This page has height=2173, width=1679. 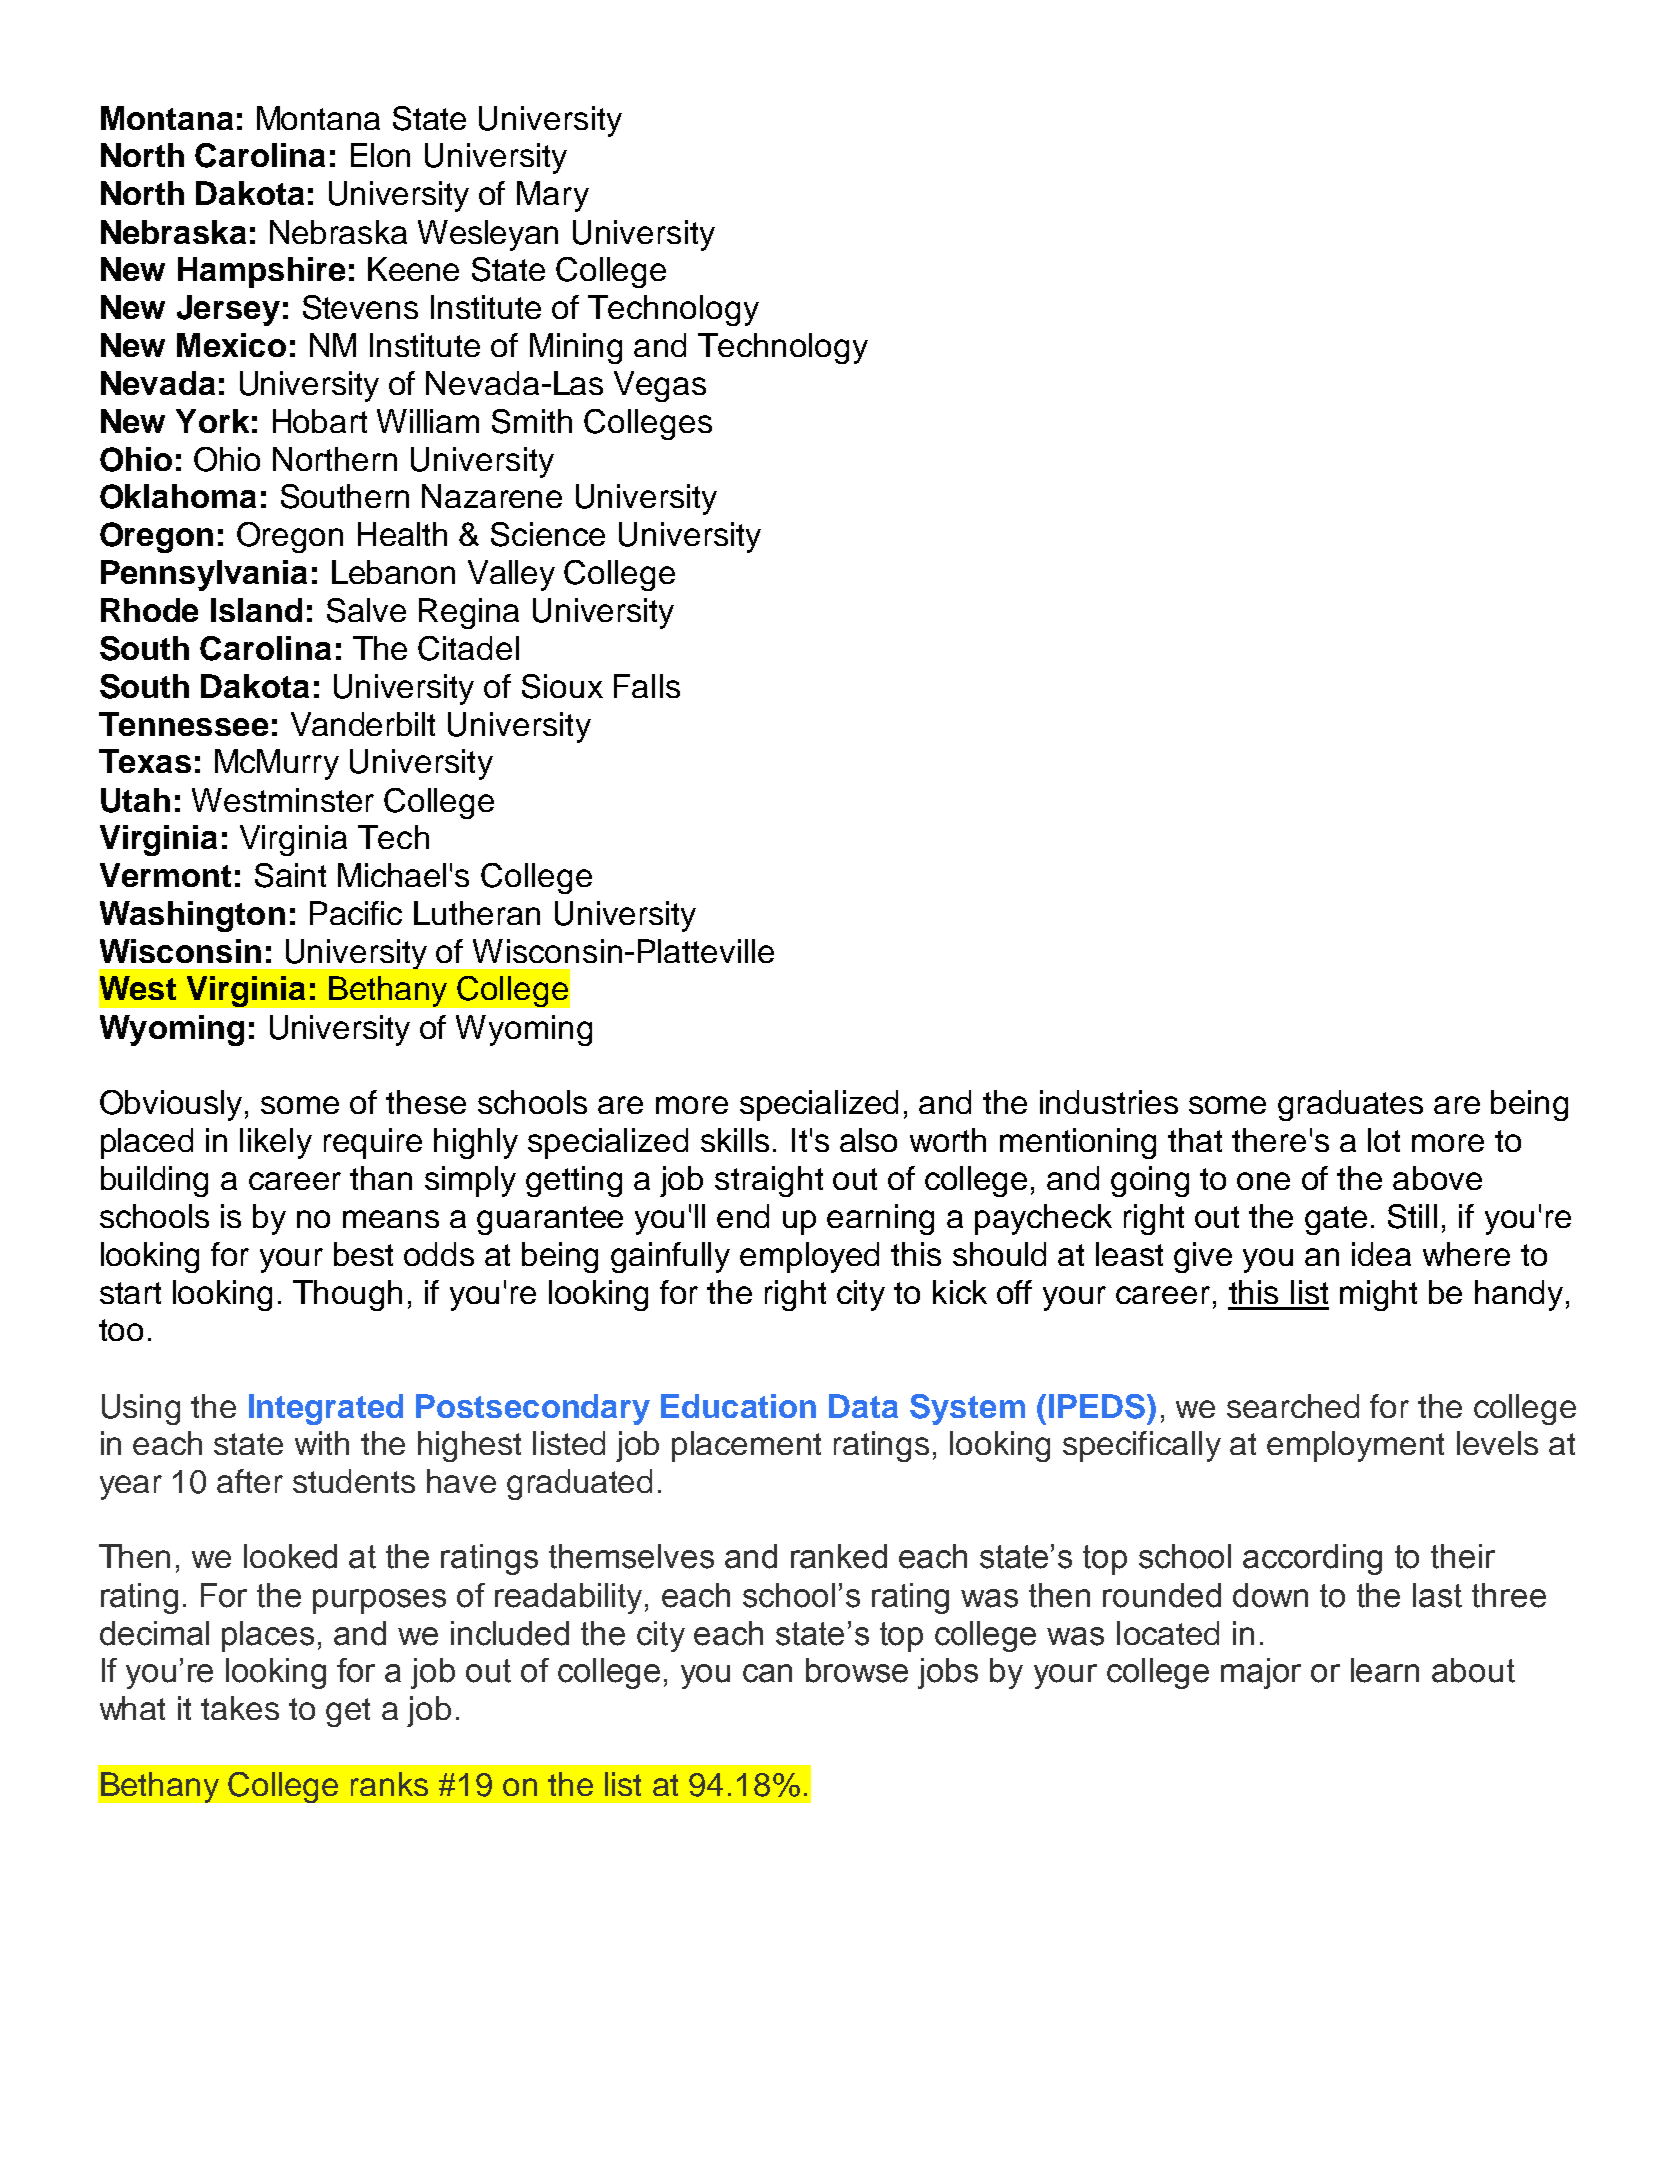 I want to click on browse, so click(x=857, y=1670).
